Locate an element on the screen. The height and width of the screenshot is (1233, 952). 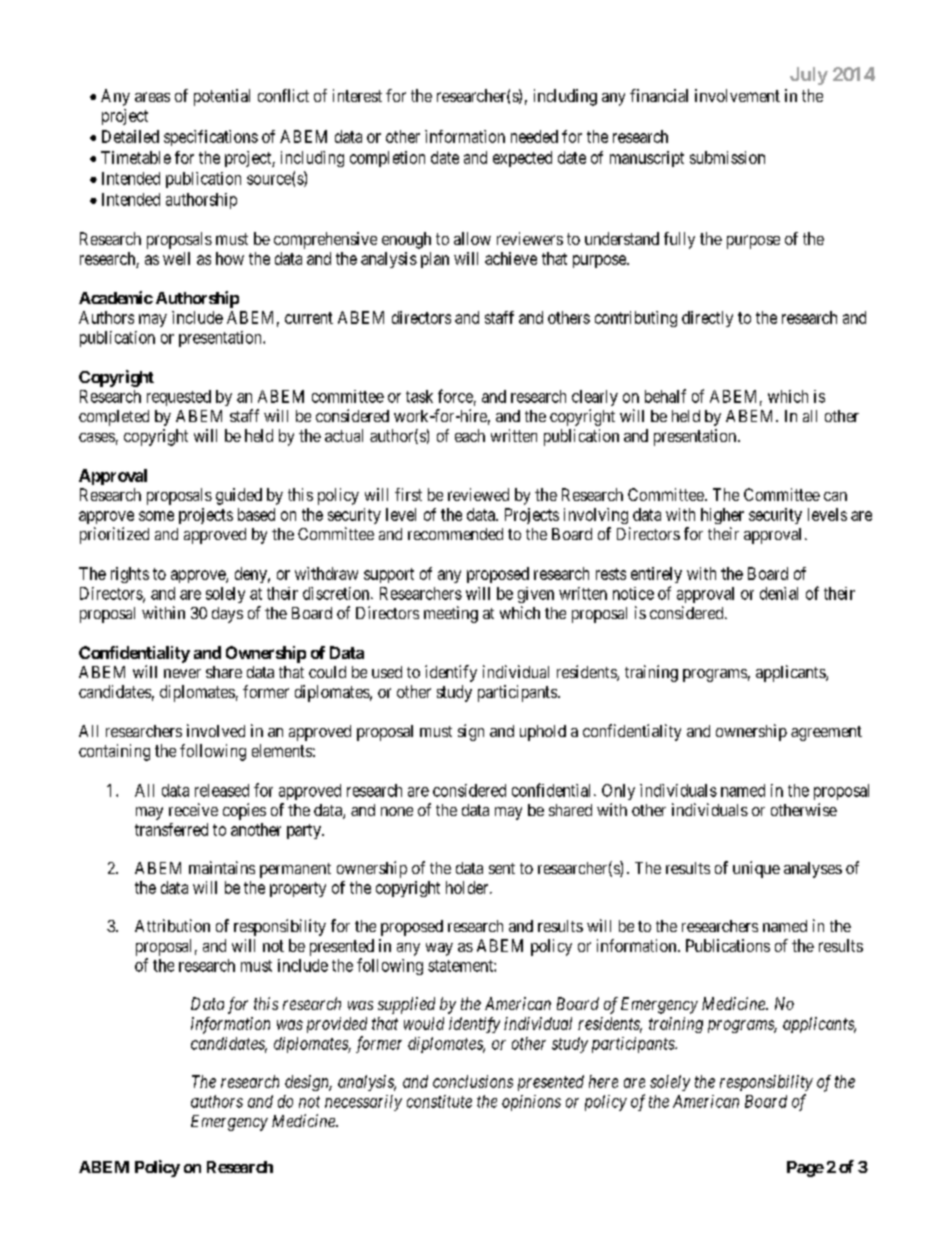
needed is located at coordinates (534, 136).
